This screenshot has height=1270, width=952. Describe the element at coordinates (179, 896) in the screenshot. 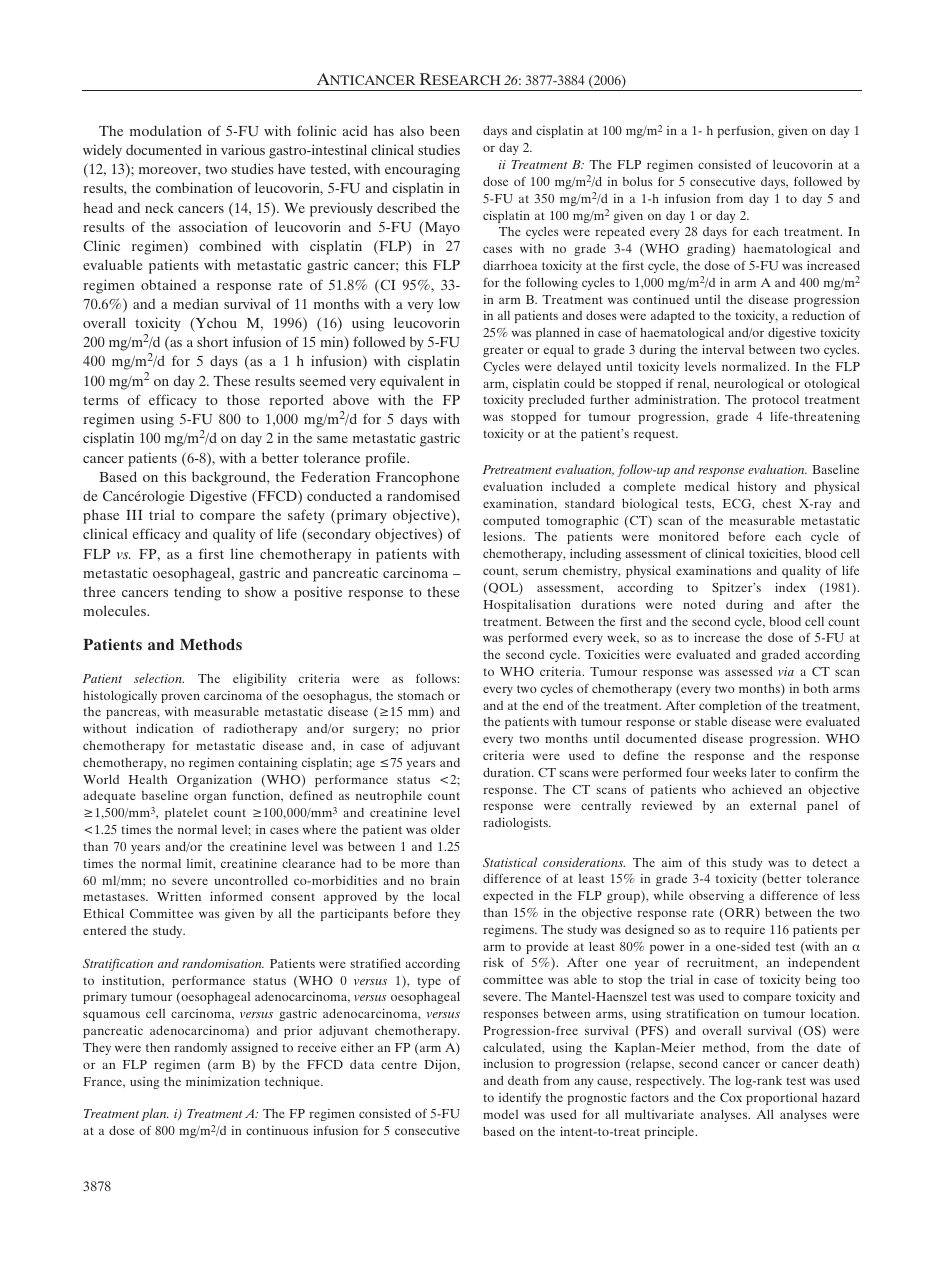

I see `Written` at that location.
